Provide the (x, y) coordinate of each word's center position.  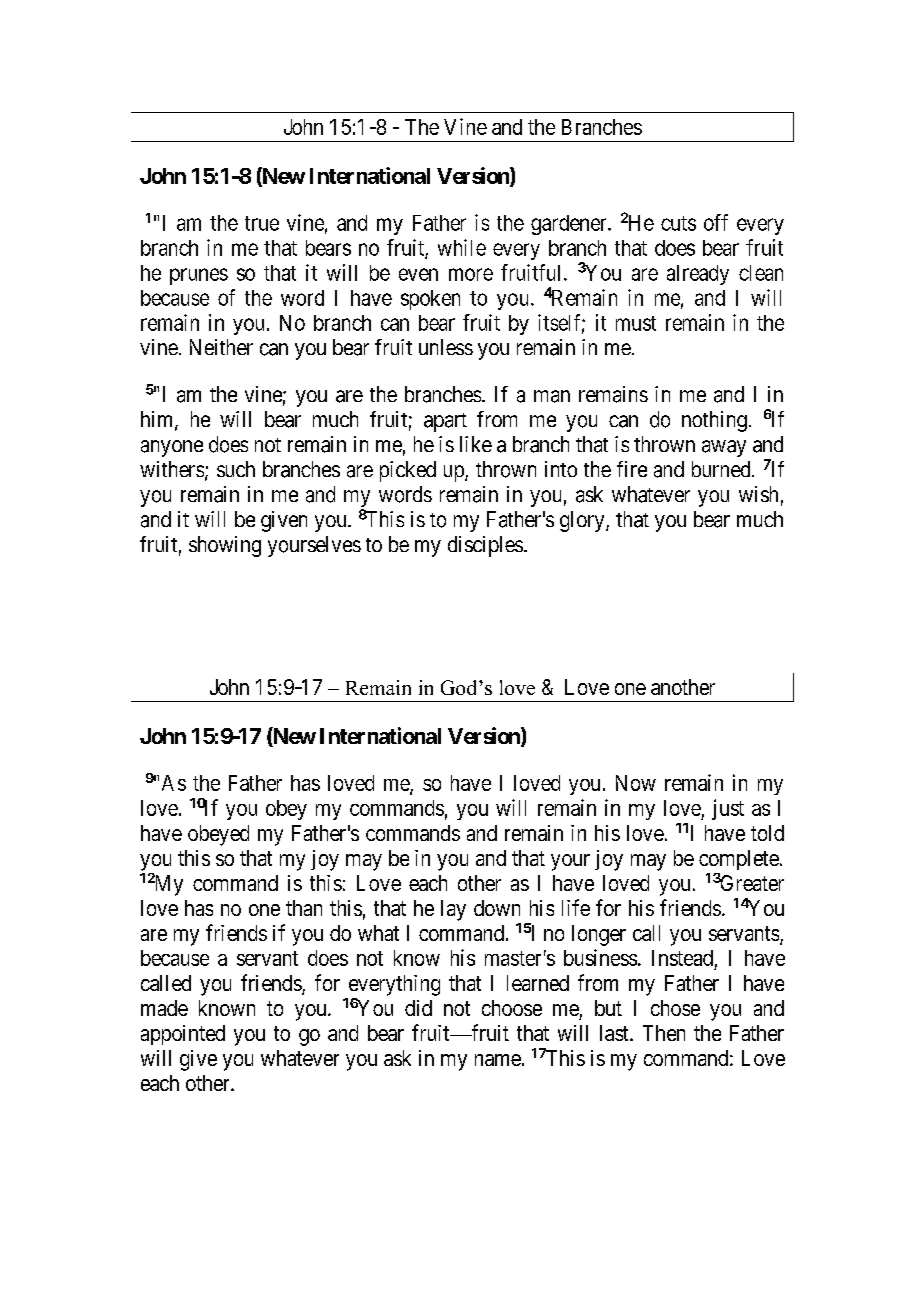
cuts (678, 223)
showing (225, 546)
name (498, 1060)
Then (664, 1033)
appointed (183, 1035)
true (262, 223)
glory (583, 521)
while (462, 247)
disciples (485, 546)
